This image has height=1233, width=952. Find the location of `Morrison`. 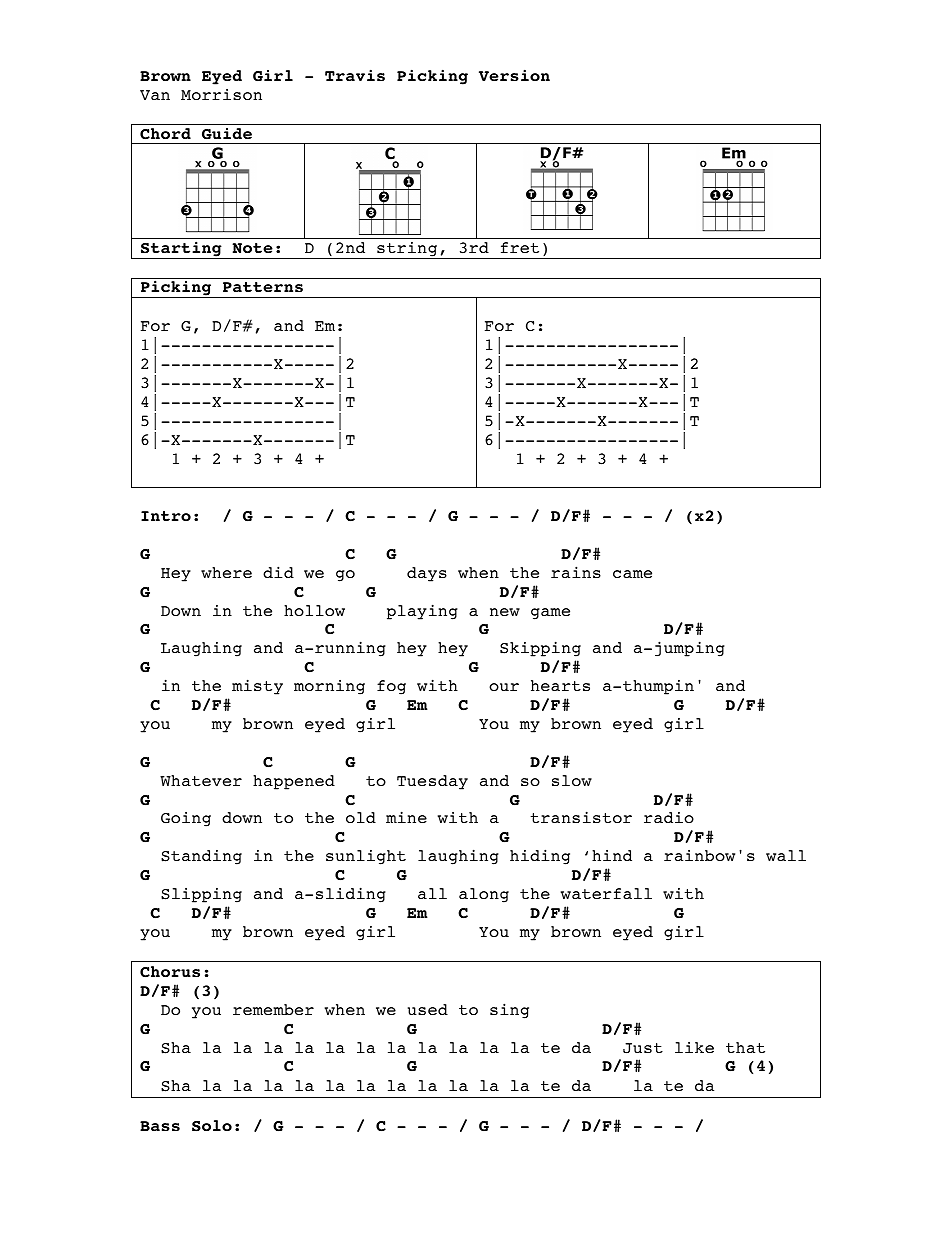

Morrison is located at coordinates (221, 94).
